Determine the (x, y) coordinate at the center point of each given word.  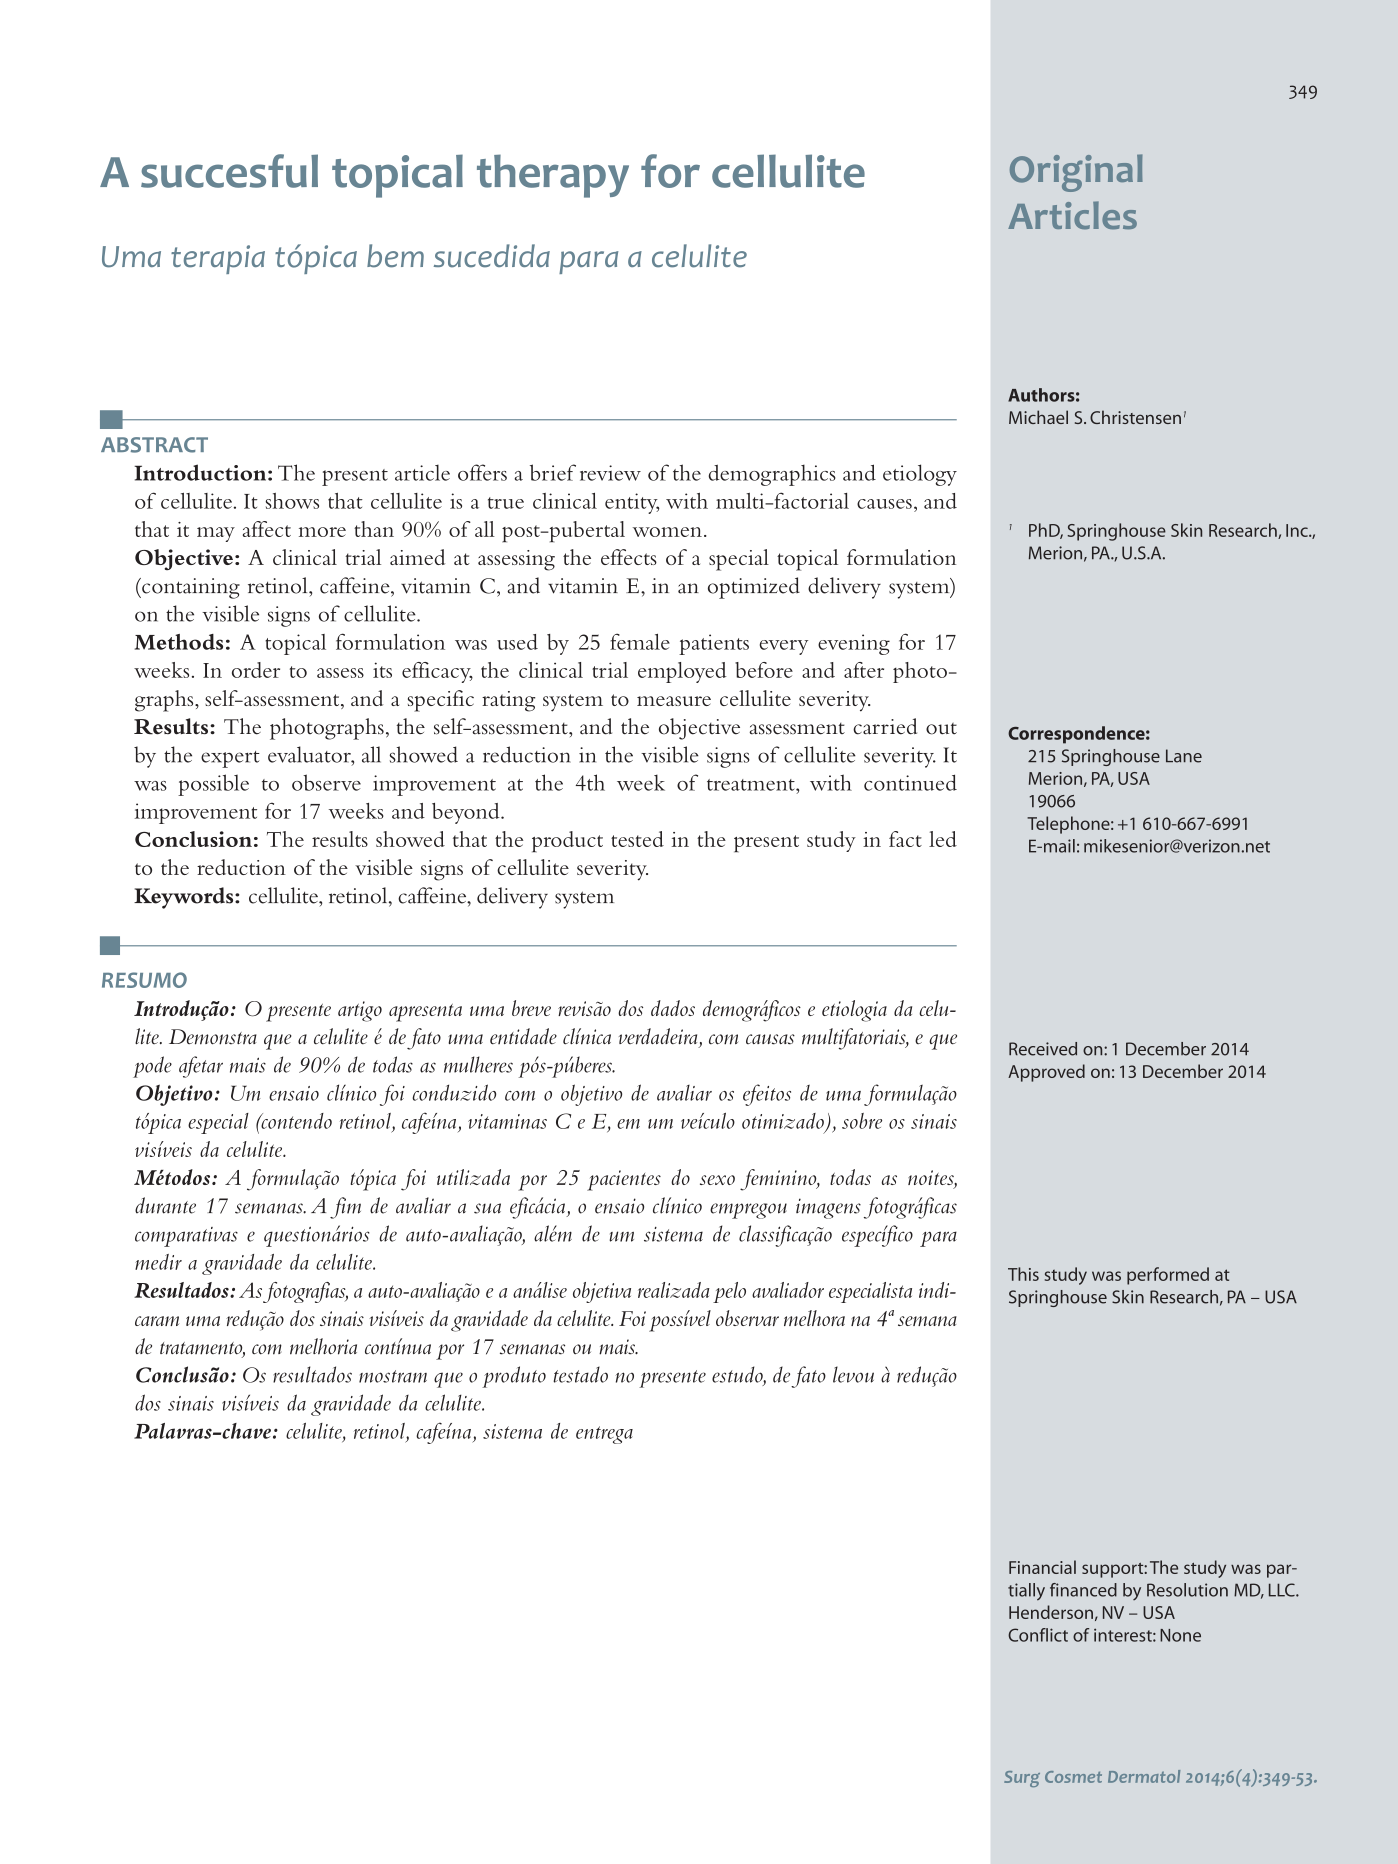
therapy (553, 176)
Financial (1042, 1567)
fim (345, 1208)
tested (637, 839)
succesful (229, 171)
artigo (360, 1011)
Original (1076, 173)
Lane (1184, 756)
